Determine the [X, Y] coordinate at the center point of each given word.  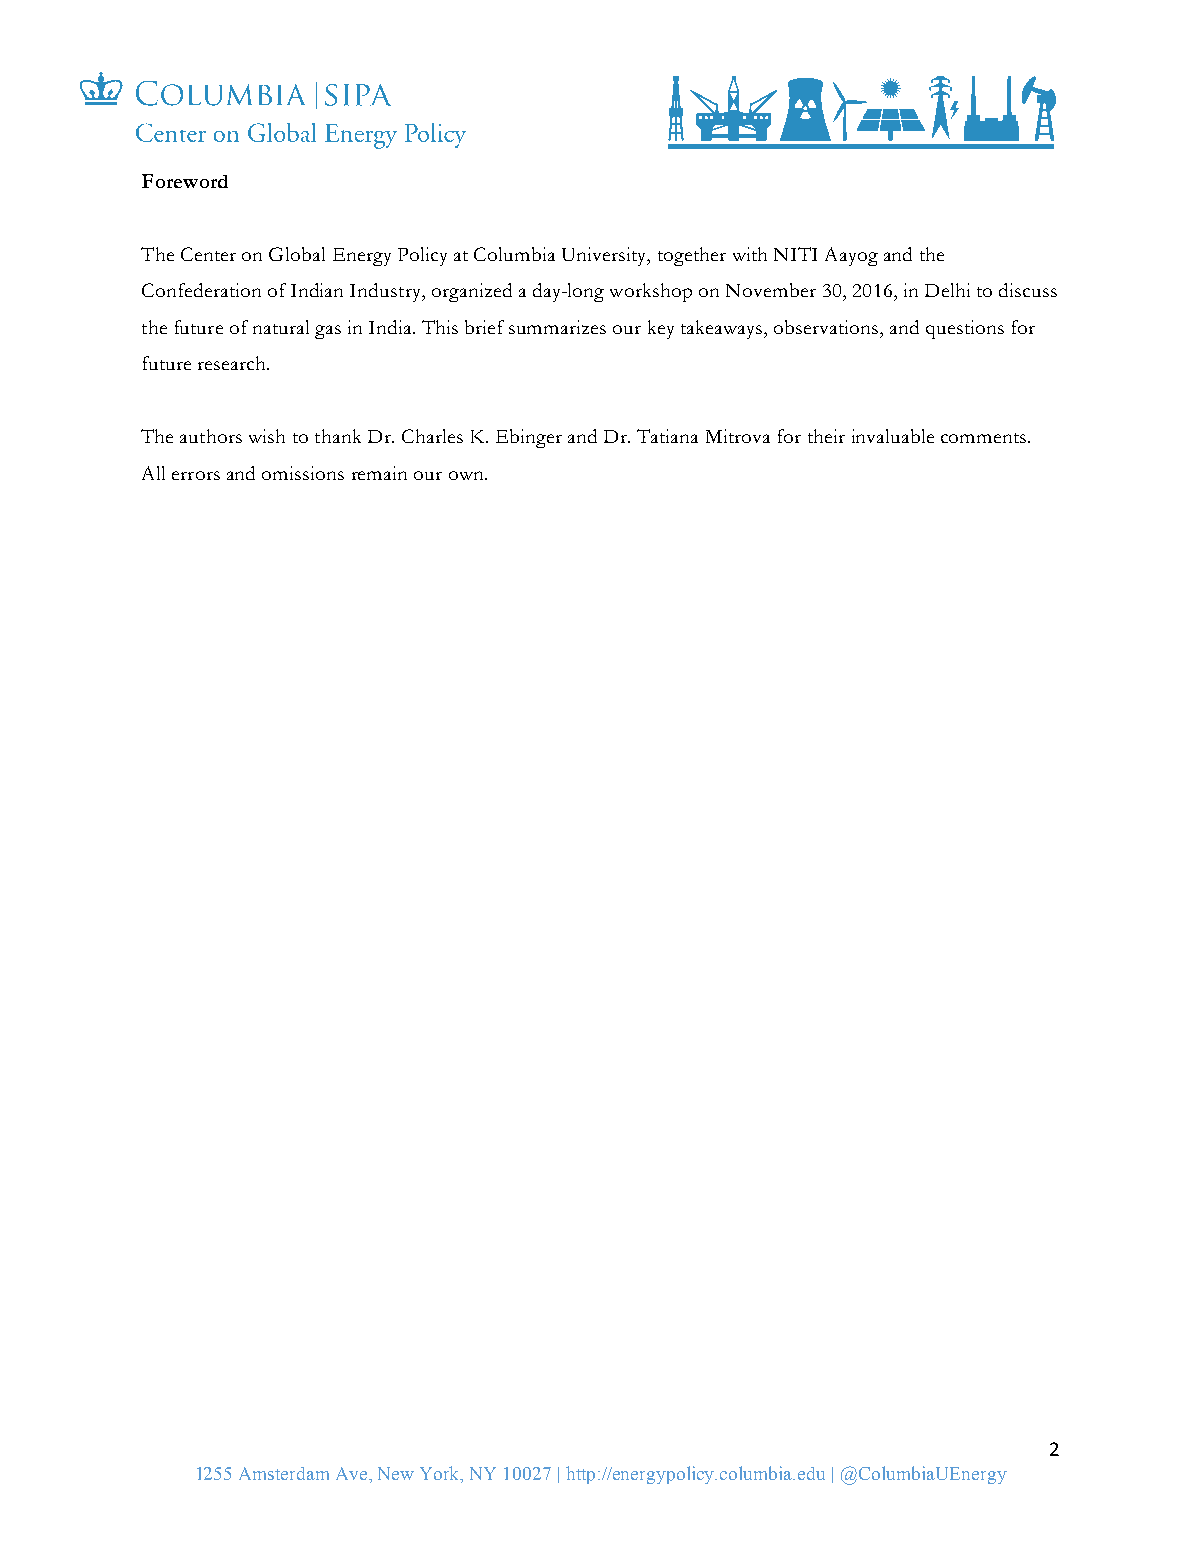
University [605, 256]
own [467, 475]
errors [196, 475]
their [826, 436]
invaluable [893, 436]
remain [379, 473]
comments [985, 438]
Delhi [947, 290]
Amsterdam [284, 1473]
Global [297, 254]
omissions [303, 473]
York [441, 1473]
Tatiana [667, 436]
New [396, 1473]
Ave [353, 1473]
